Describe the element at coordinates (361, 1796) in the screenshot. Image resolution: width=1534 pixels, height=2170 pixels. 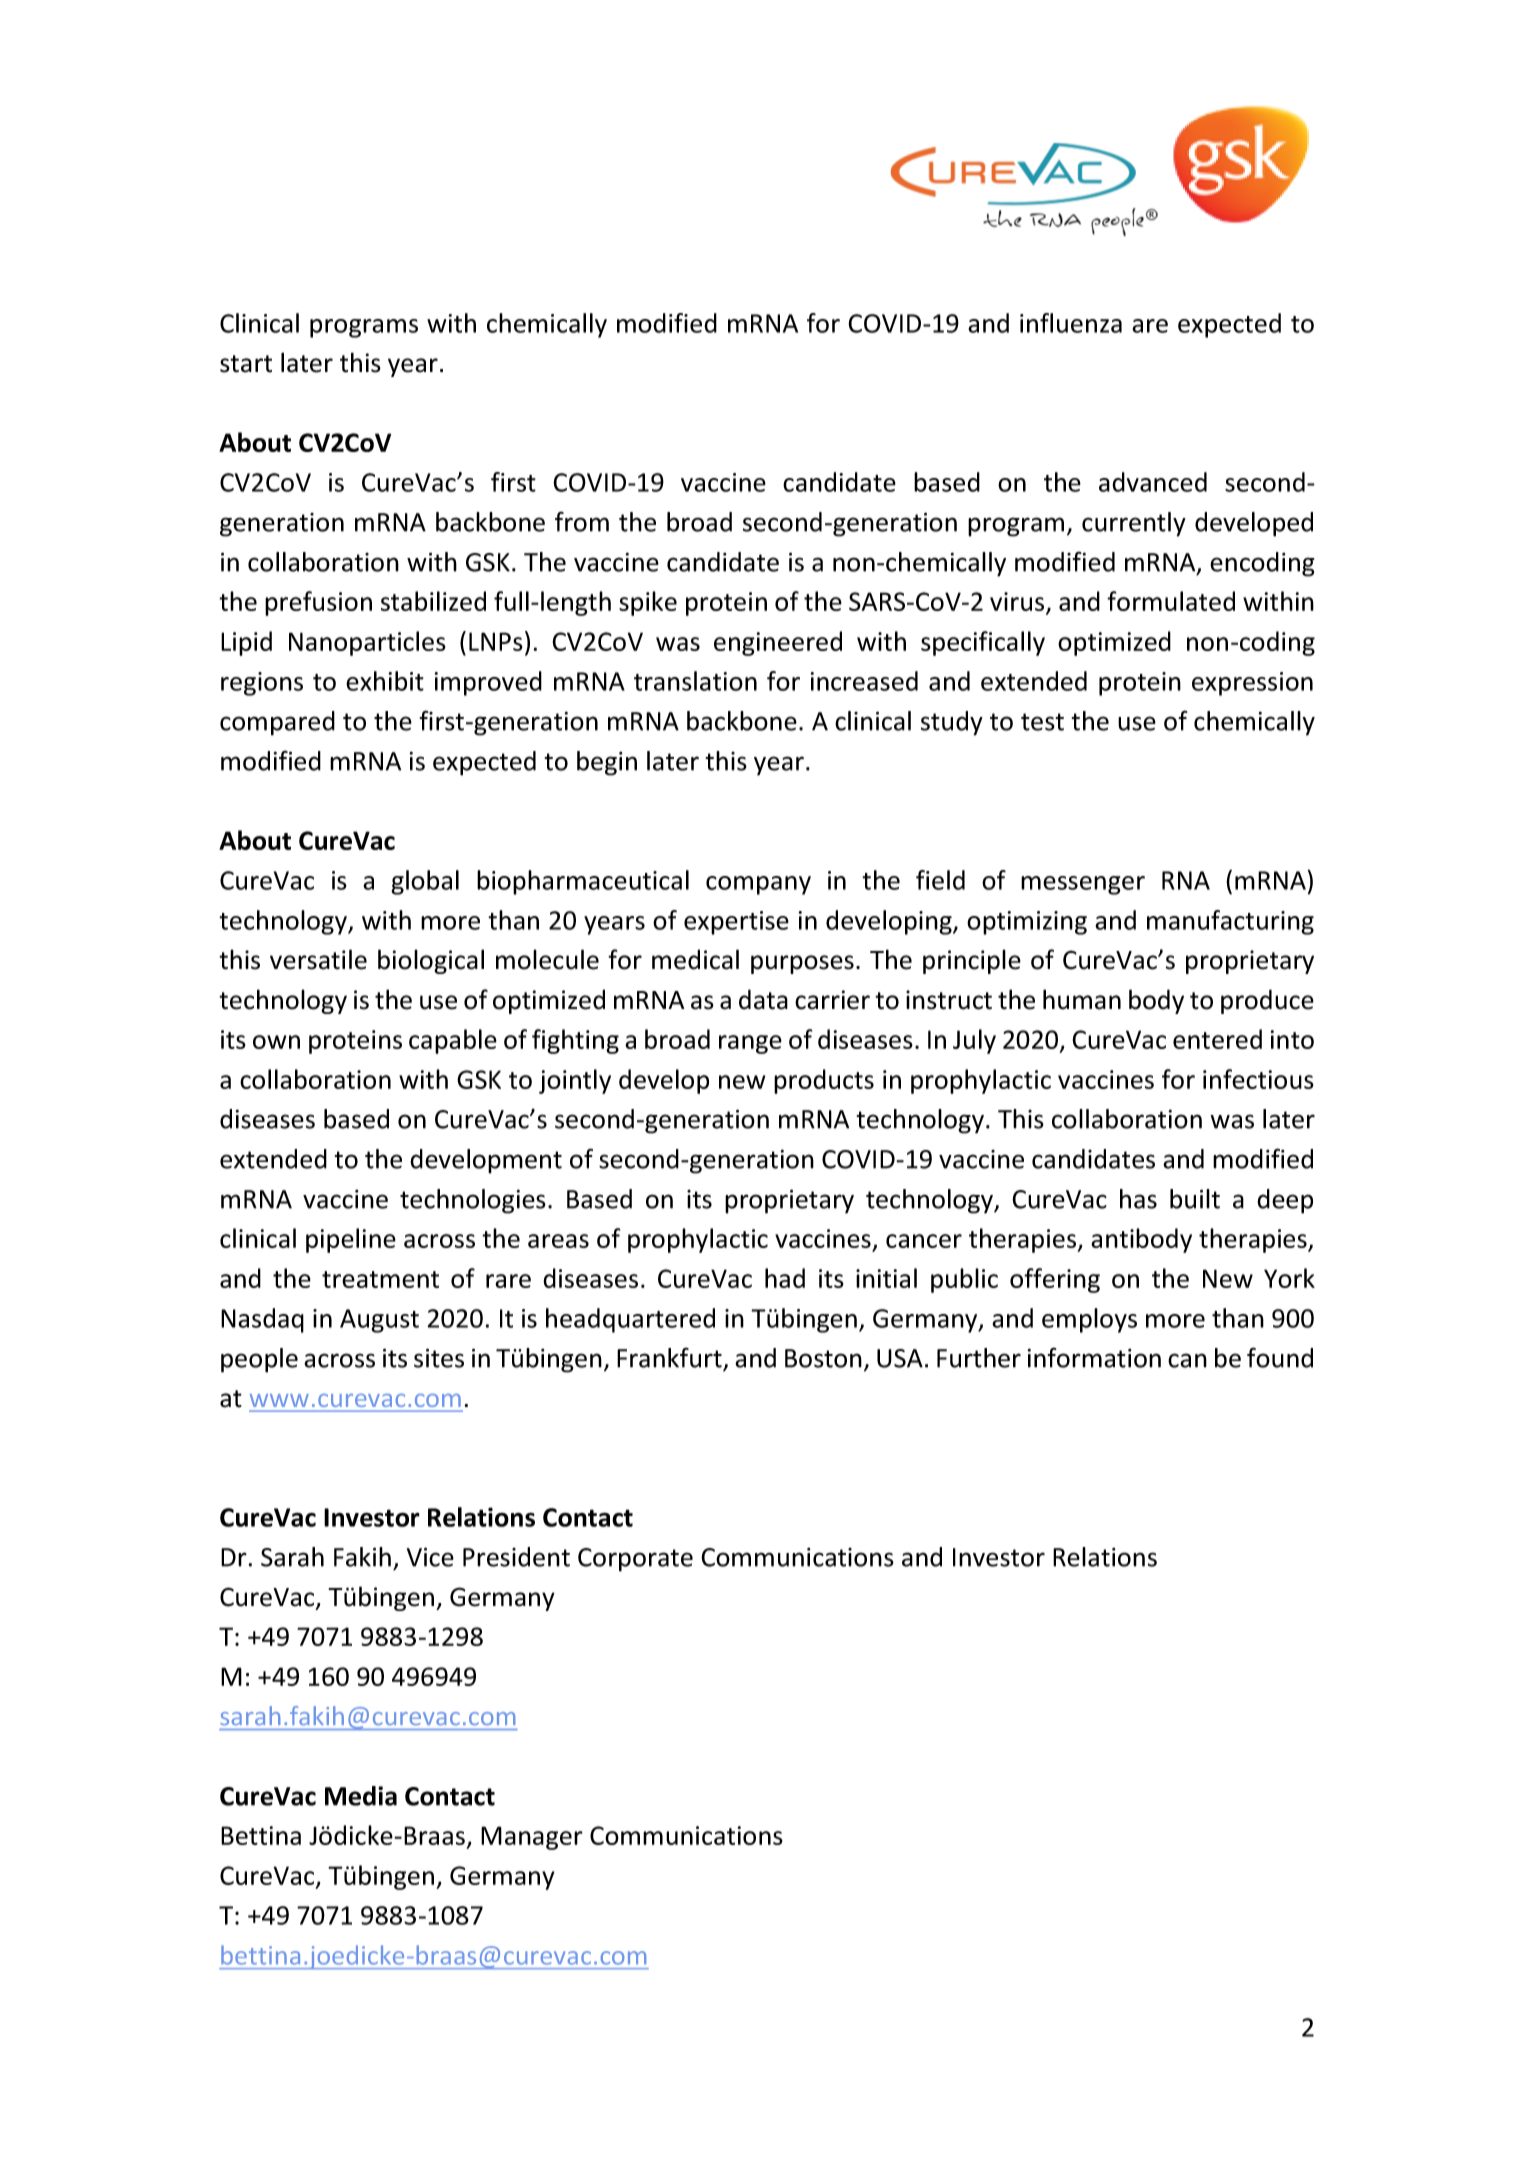
I see `Media` at that location.
